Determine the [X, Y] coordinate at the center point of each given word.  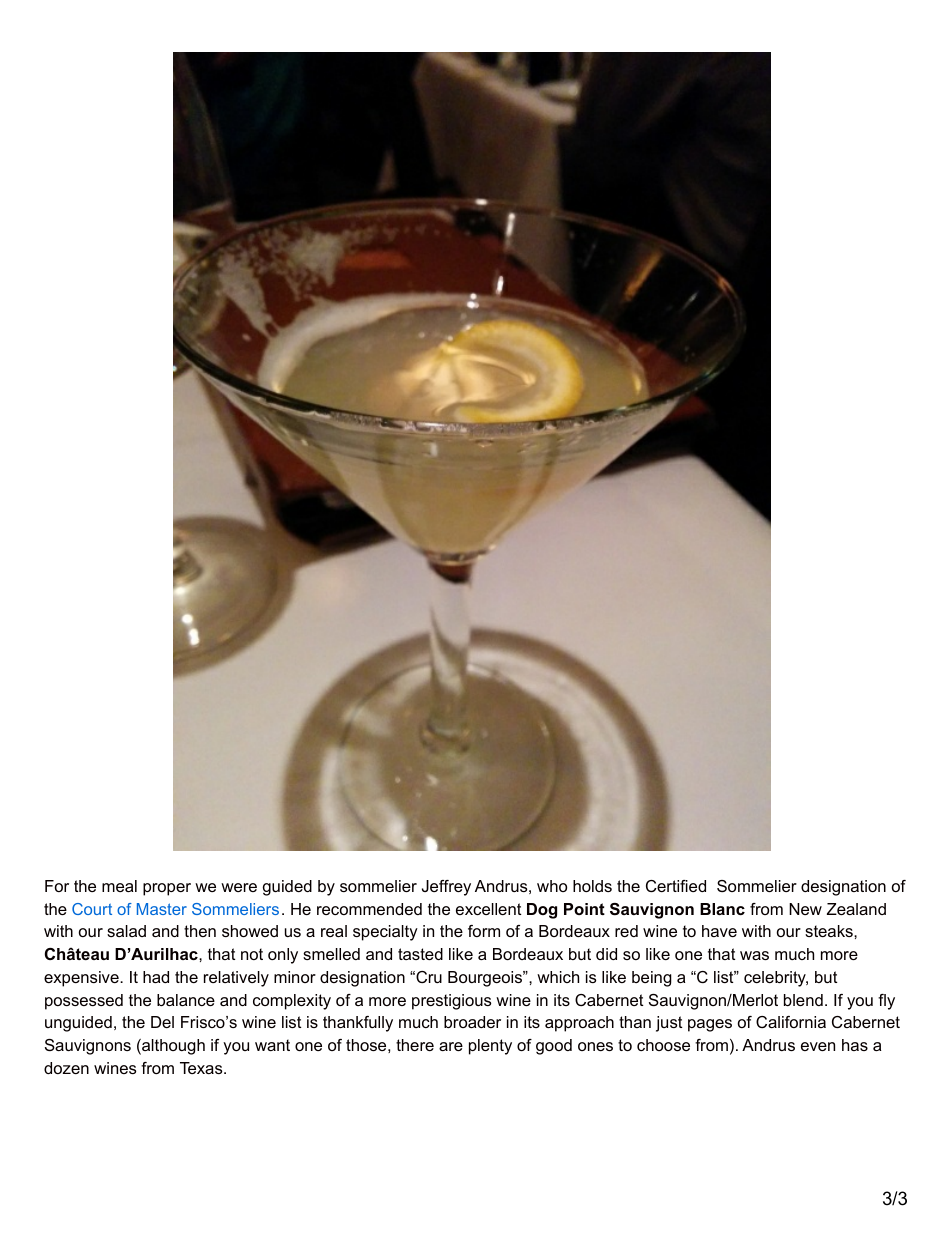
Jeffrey [446, 888]
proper [167, 889]
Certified [676, 886]
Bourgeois [486, 979]
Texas [202, 1068]
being [652, 979]
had [156, 977]
